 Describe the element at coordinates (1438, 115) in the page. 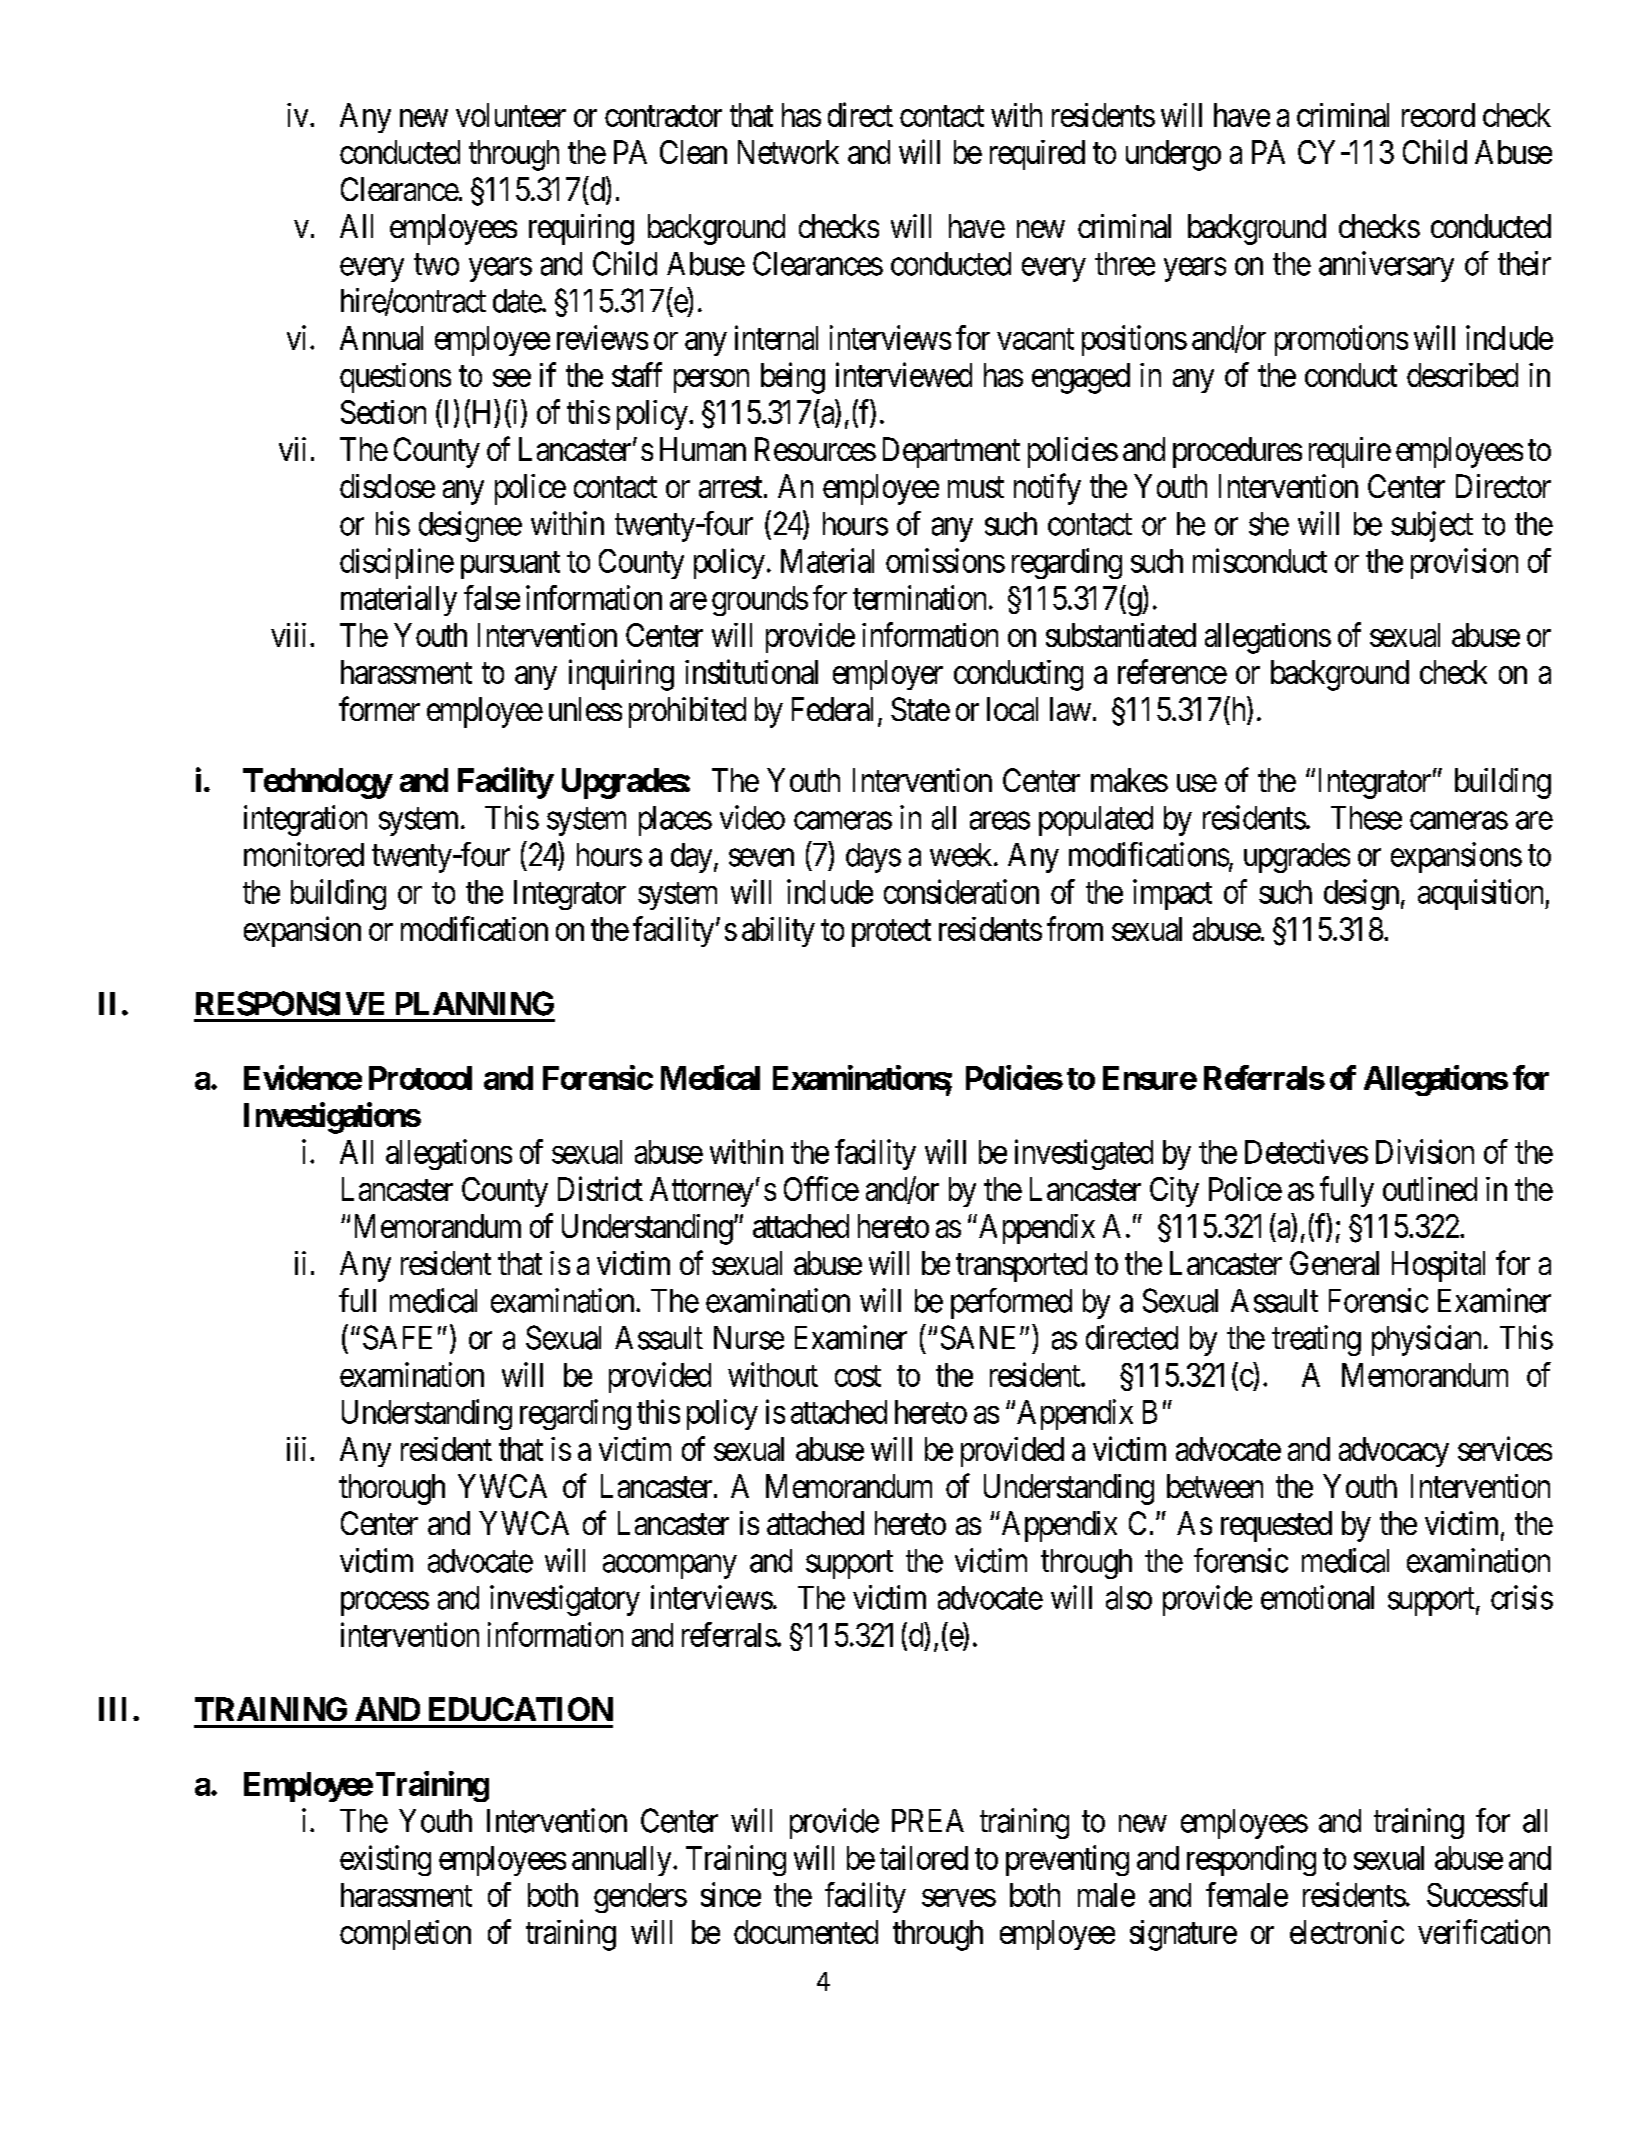

I see `record` at that location.
